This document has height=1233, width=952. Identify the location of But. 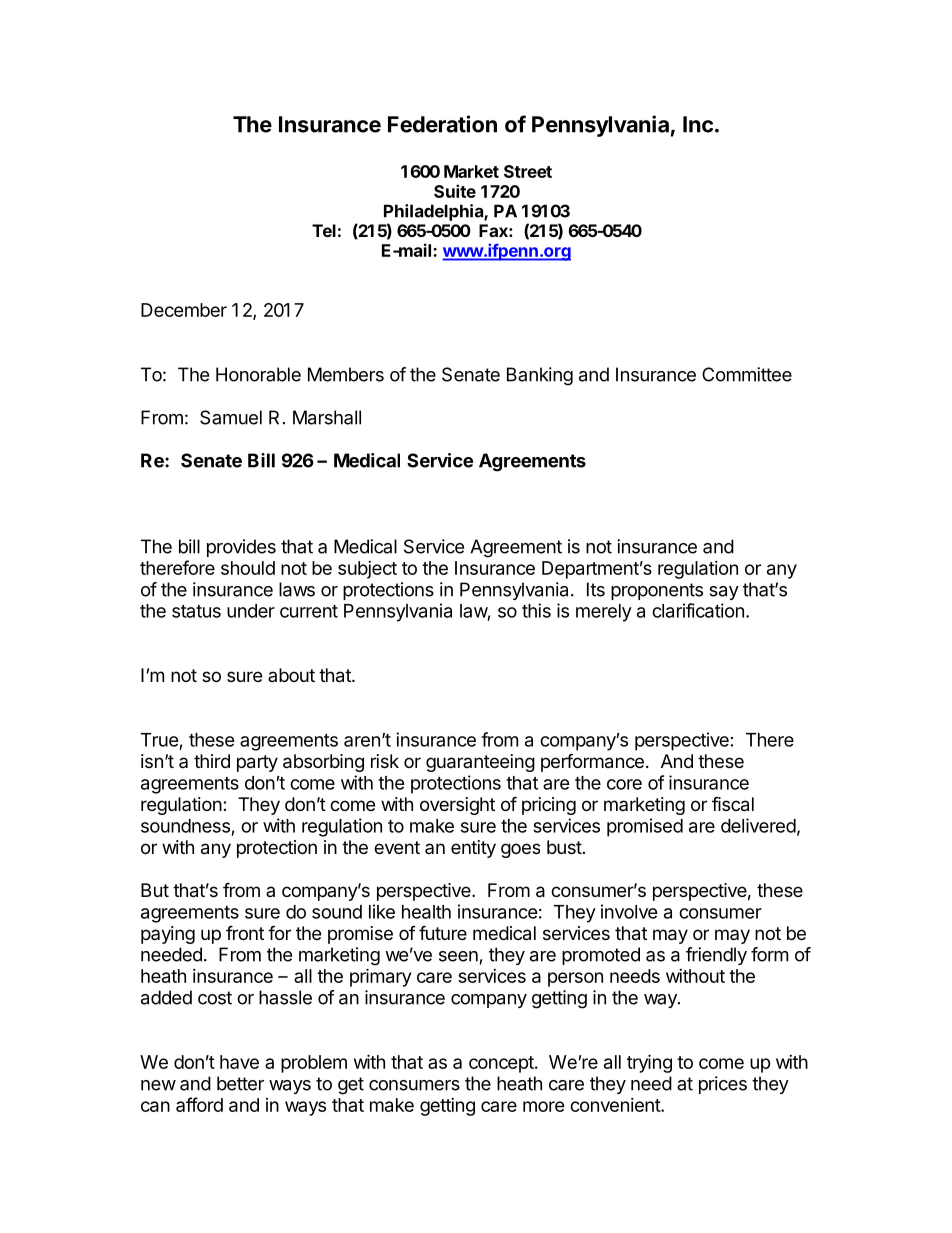
(155, 890).
